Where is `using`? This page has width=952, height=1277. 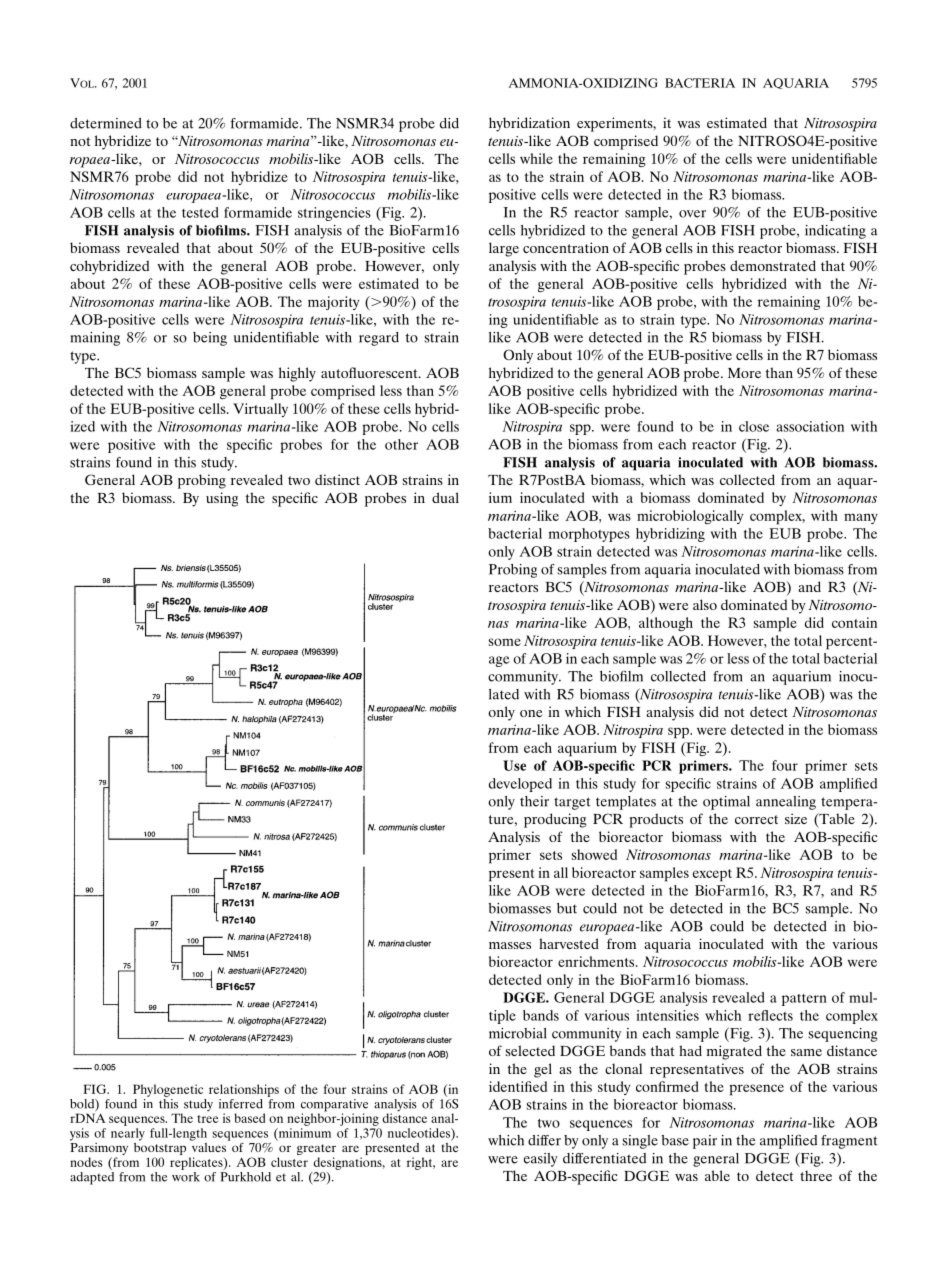
using is located at coordinates (222, 499).
